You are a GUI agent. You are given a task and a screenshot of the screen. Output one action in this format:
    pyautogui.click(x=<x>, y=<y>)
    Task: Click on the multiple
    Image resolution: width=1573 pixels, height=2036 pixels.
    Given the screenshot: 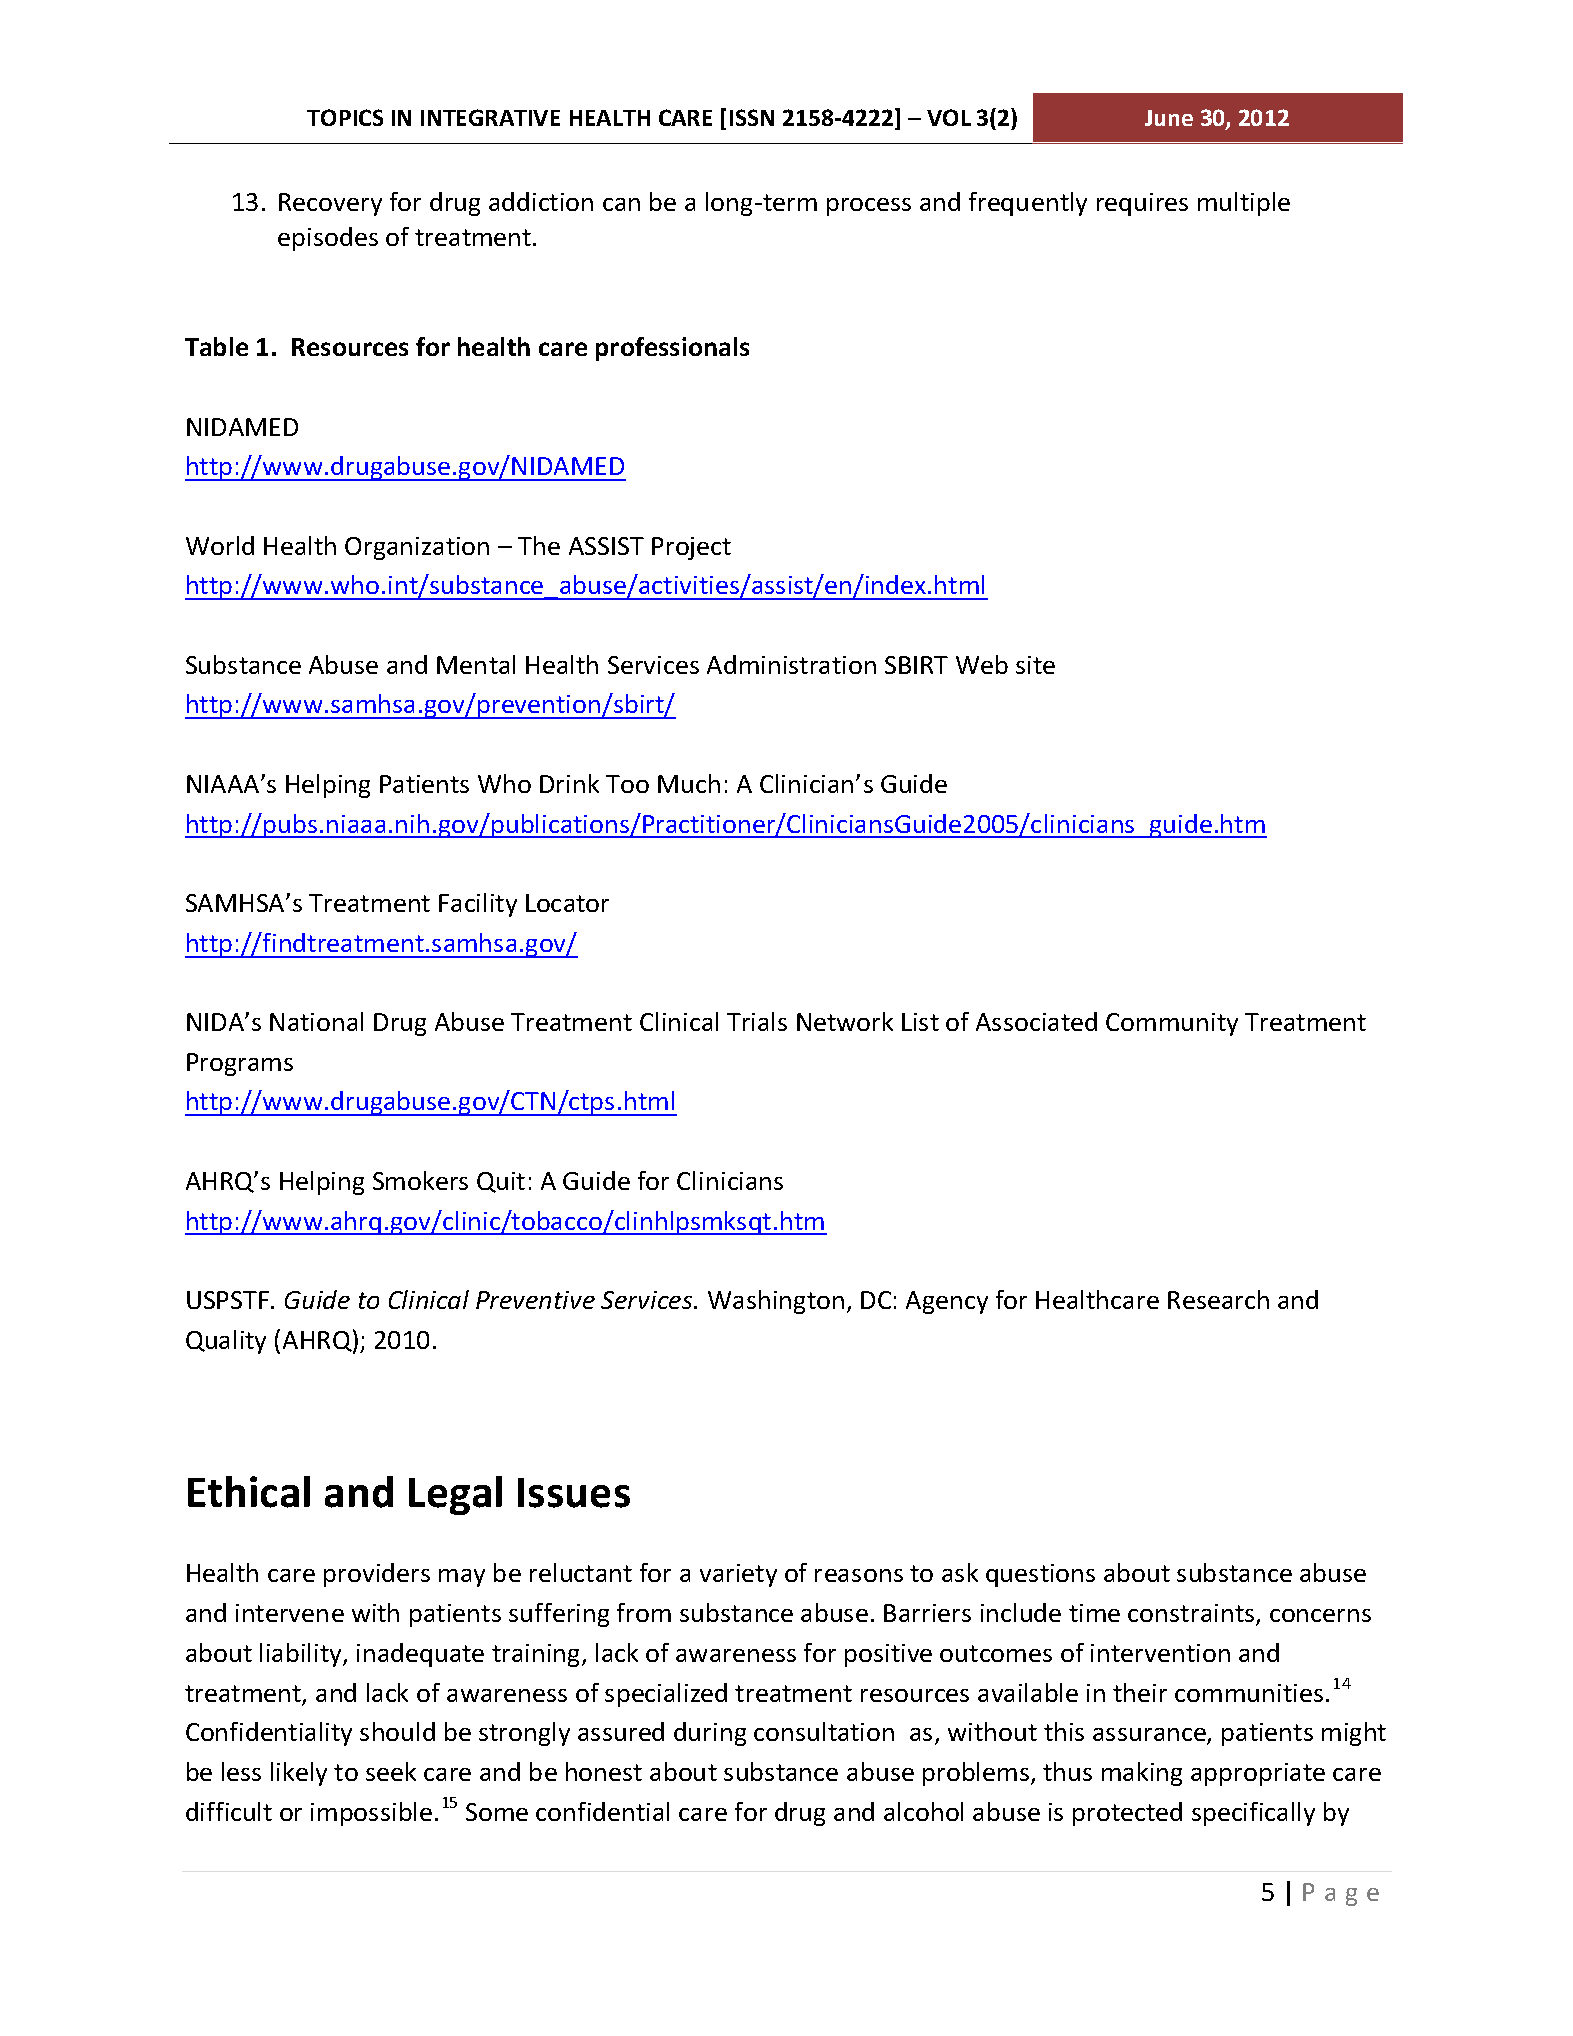 What is the action you would take?
    pyautogui.click(x=1244, y=204)
